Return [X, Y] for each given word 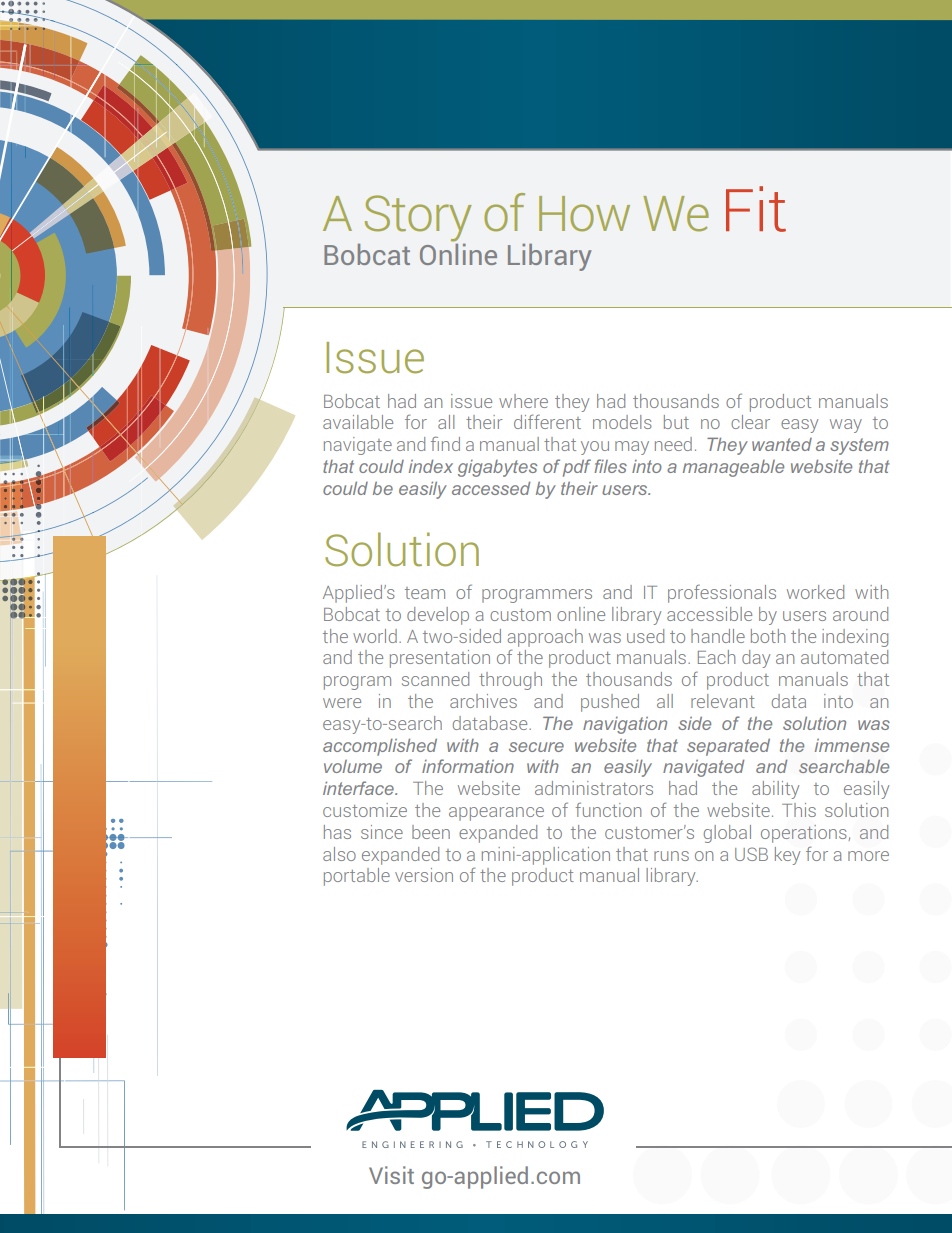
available [358, 422]
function [608, 809]
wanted [782, 444]
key [787, 856]
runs [671, 856]
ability [775, 790]
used [645, 636]
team [425, 593]
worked [815, 592]
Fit [756, 209]
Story [418, 218]
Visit [391, 1175]
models [622, 422]
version [424, 875]
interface [359, 788]
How [584, 214]
